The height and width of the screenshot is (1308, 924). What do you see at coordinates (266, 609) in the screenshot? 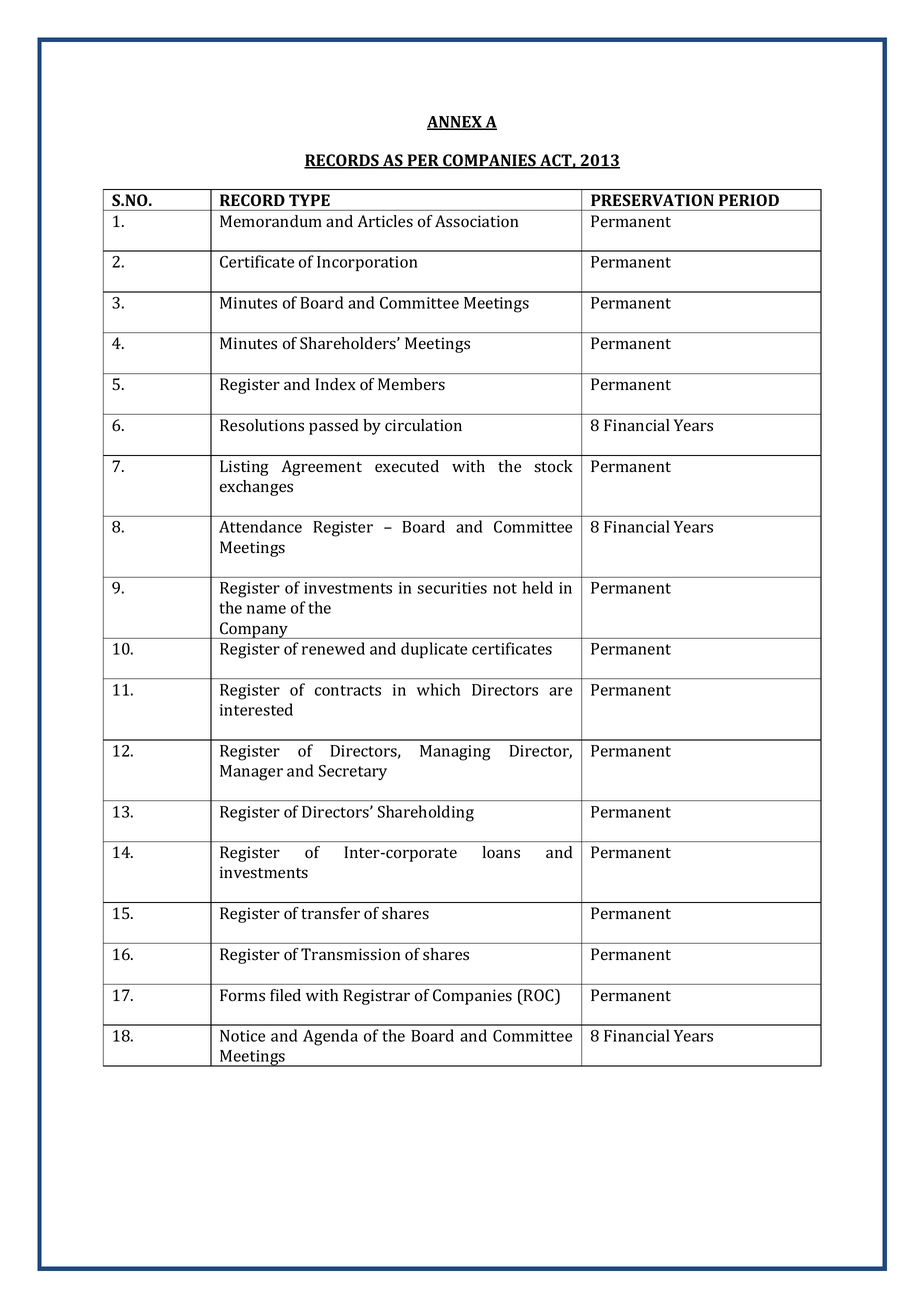
I see `name` at bounding box center [266, 609].
